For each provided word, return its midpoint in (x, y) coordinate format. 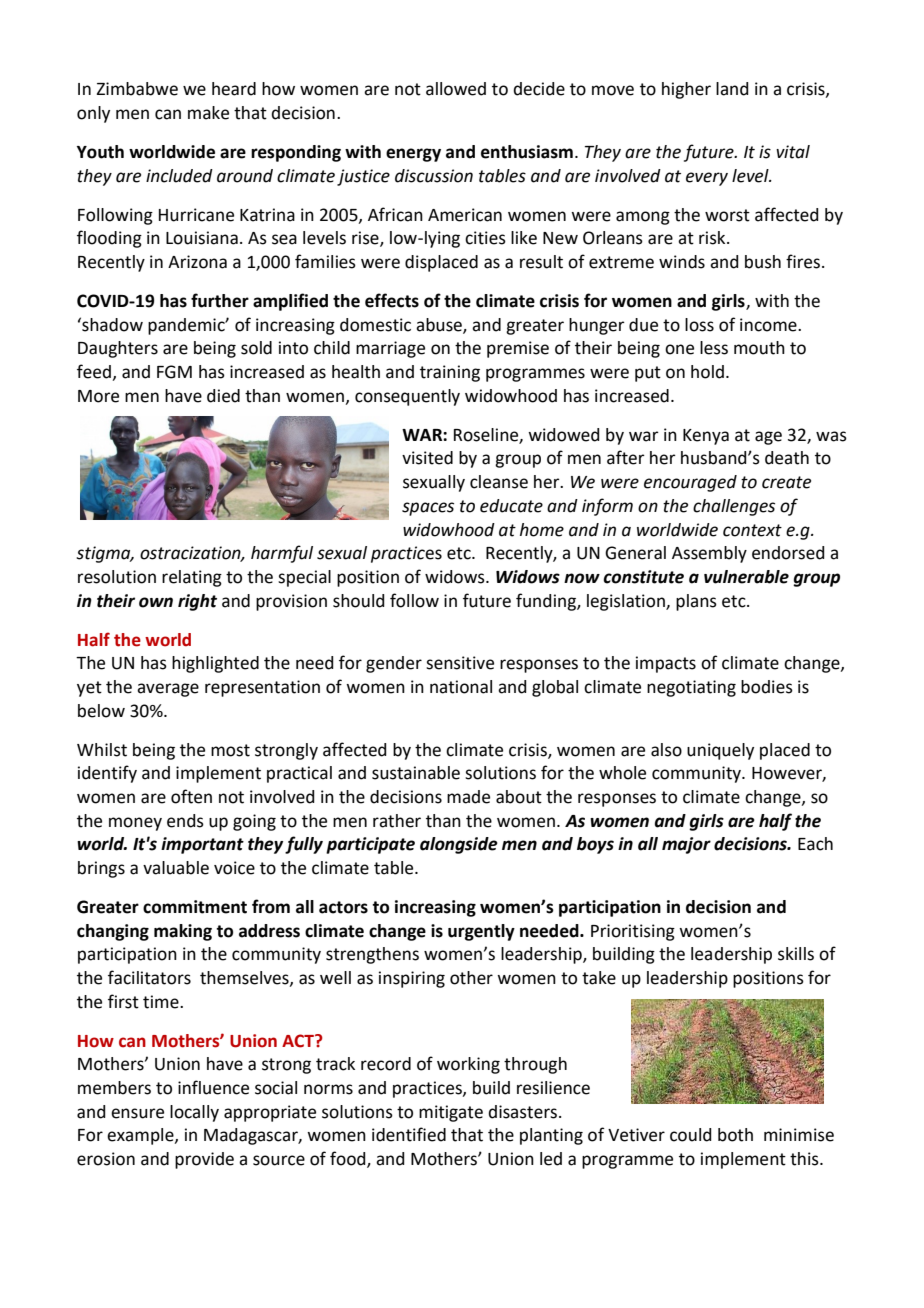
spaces (428, 509)
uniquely (720, 751)
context (752, 530)
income (769, 325)
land (732, 89)
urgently (481, 932)
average (168, 690)
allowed (456, 89)
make (208, 113)
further (220, 300)
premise (518, 349)
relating (192, 578)
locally (194, 1113)
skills (796, 954)
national (461, 687)
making (183, 932)
